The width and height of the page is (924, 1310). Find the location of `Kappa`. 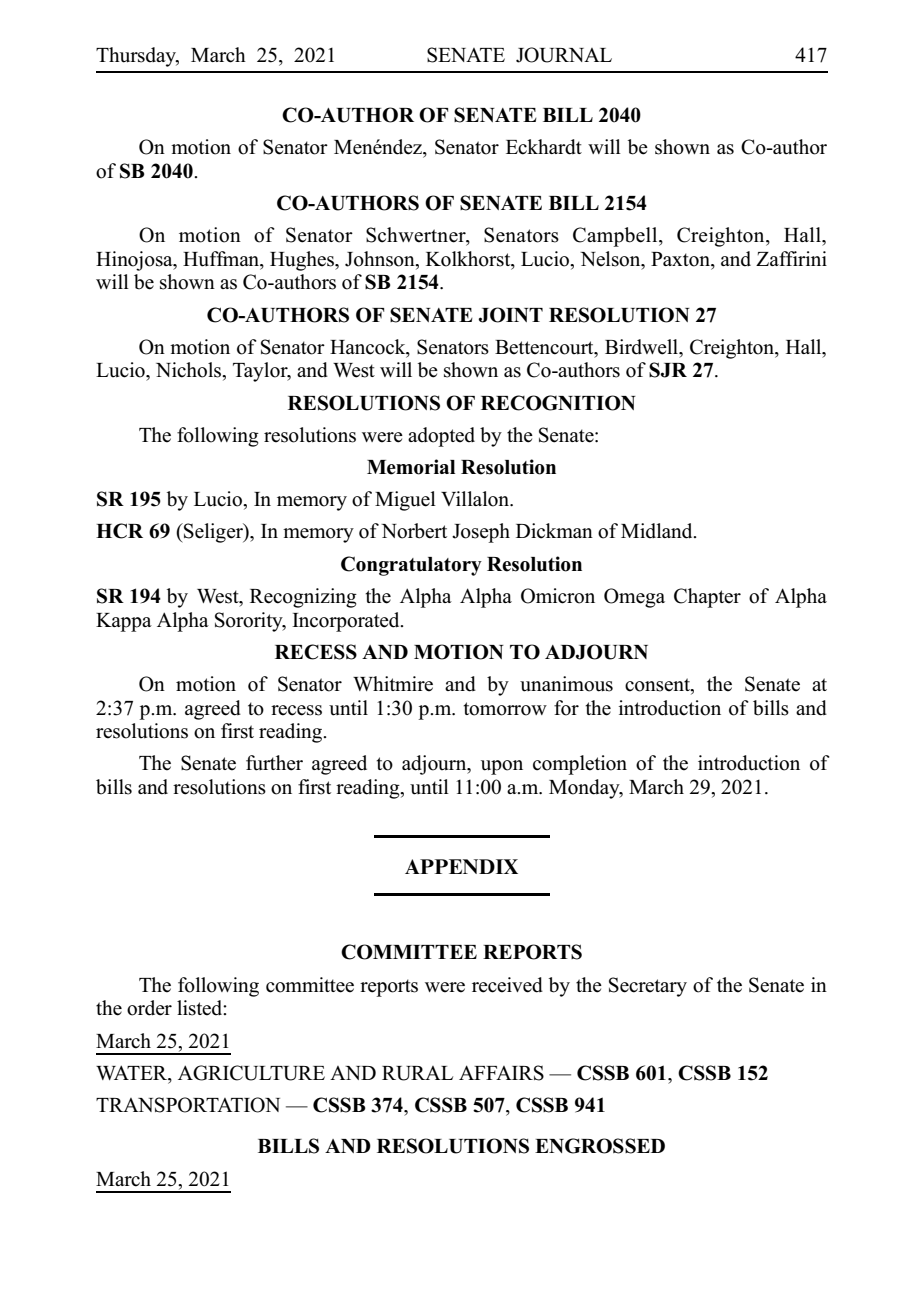

Kappa is located at coordinates (124, 622).
